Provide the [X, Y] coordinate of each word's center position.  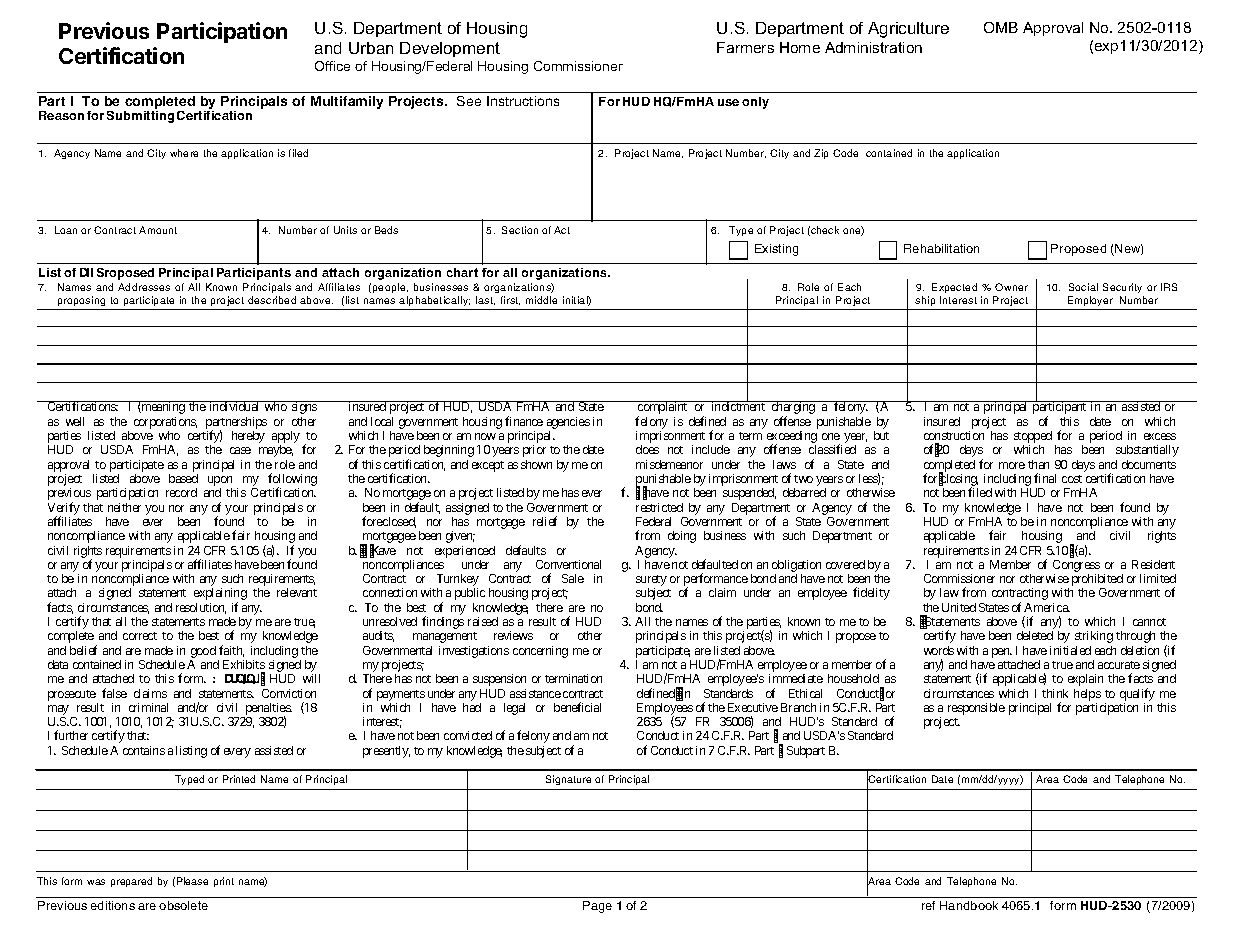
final [1045, 478]
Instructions [523, 101]
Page [597, 907]
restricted [659, 507]
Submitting [140, 115]
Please [192, 881]
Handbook [969, 905]
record [181, 492]
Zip [821, 154]
